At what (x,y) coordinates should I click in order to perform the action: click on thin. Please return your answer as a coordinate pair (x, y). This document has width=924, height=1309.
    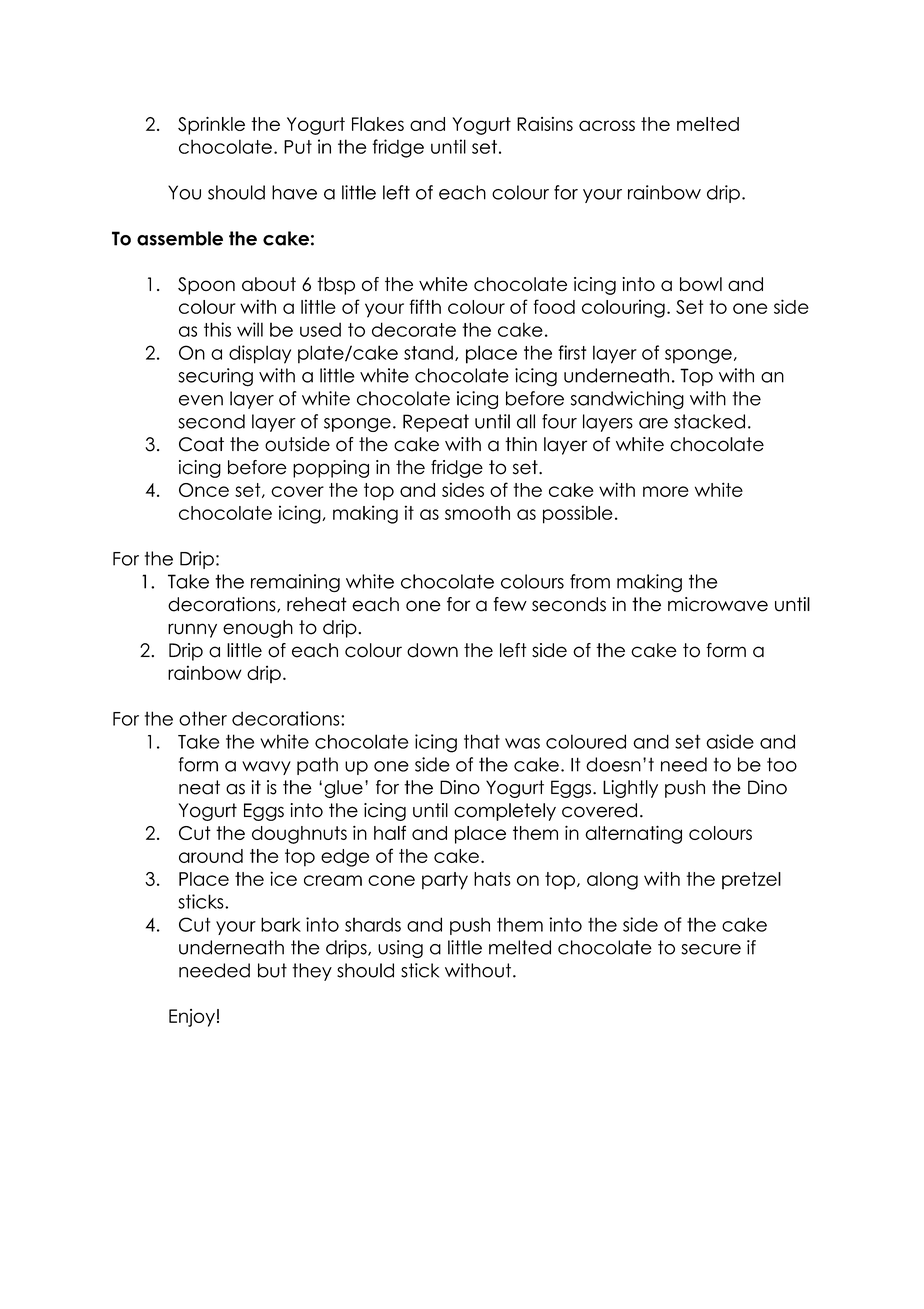
    Looking at the image, I should click on (521, 444).
